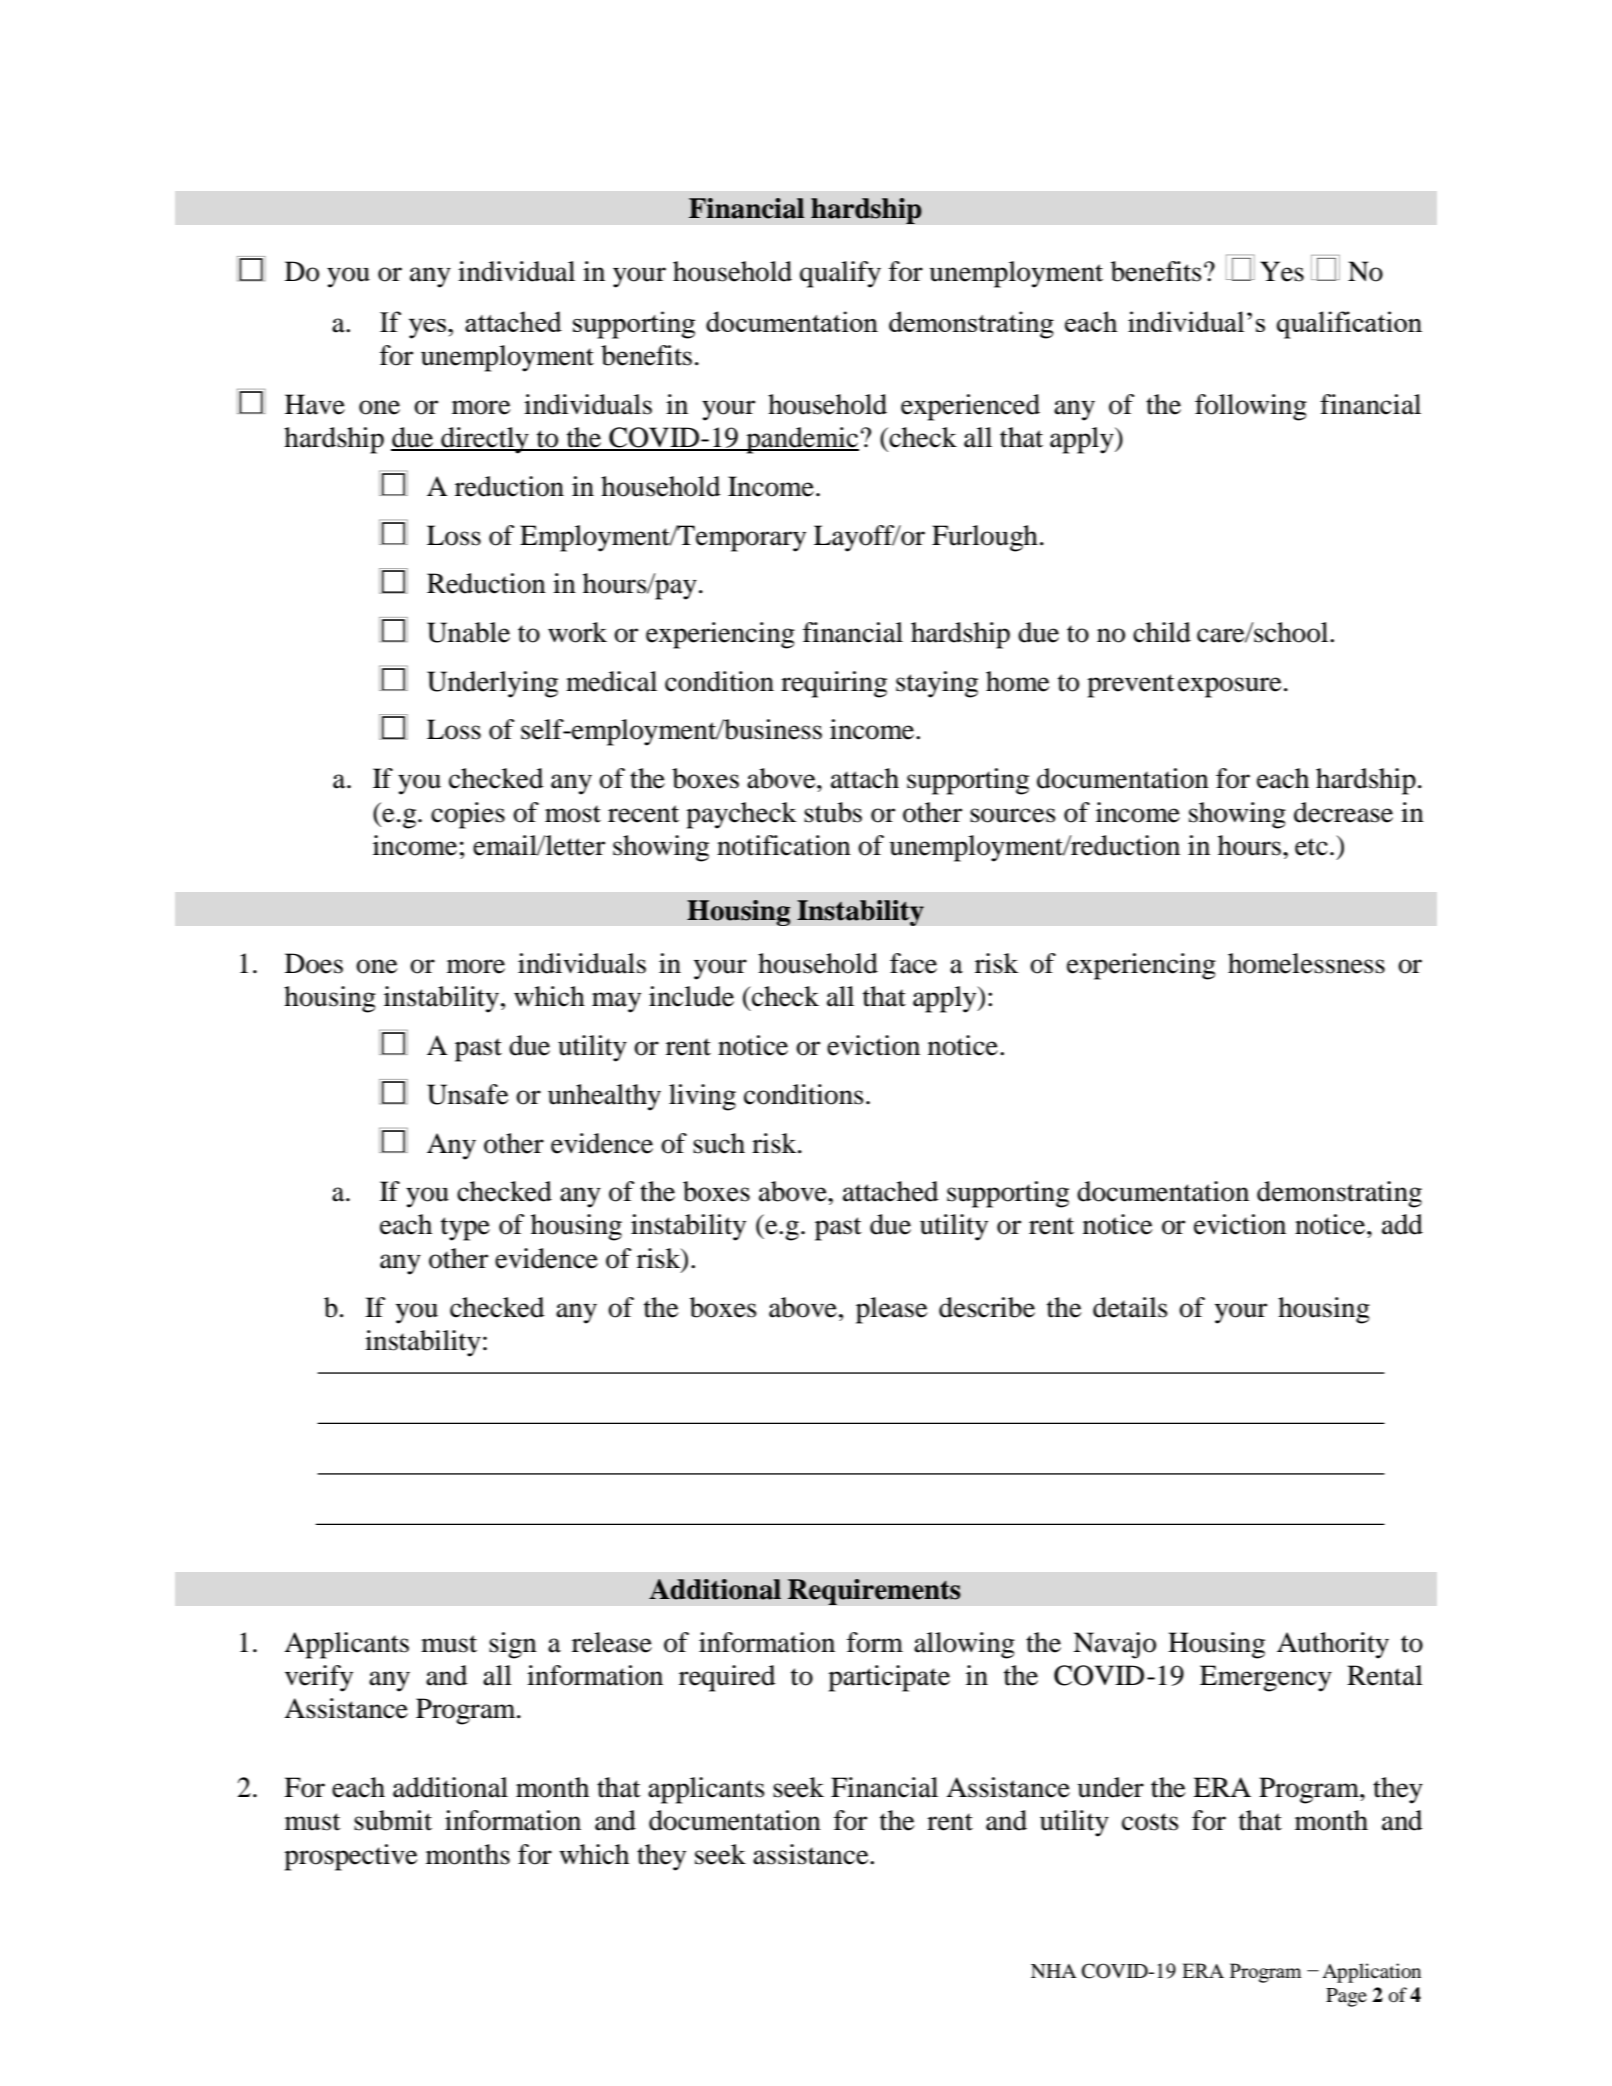 This document has width=1612, height=2086. What do you see at coordinates (1346, 1997) in the document?
I see `Page` at bounding box center [1346, 1997].
